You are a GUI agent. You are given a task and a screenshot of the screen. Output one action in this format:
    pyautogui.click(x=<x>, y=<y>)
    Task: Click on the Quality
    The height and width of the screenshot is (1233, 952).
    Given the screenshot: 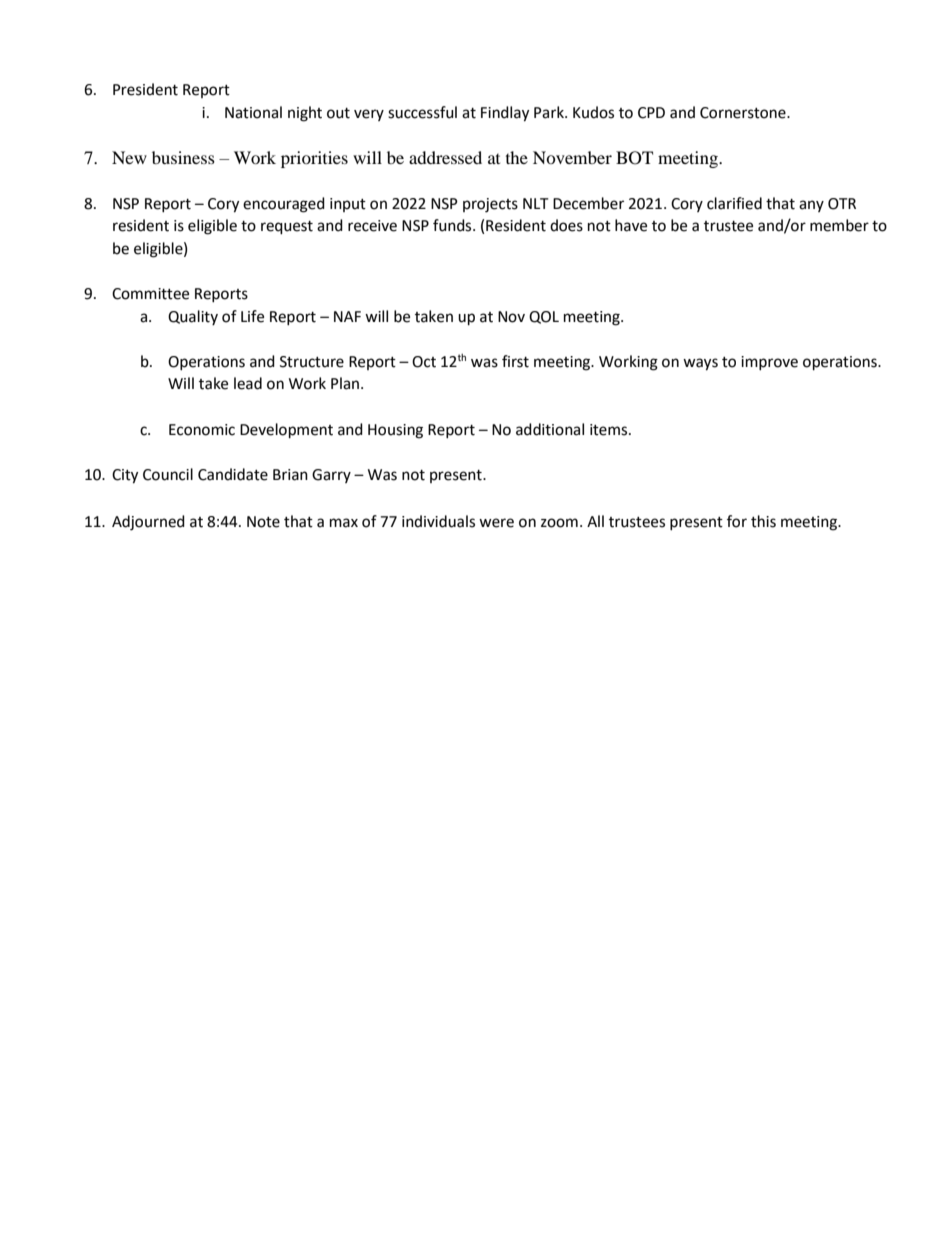 What is the action you would take?
    pyautogui.click(x=193, y=317)
